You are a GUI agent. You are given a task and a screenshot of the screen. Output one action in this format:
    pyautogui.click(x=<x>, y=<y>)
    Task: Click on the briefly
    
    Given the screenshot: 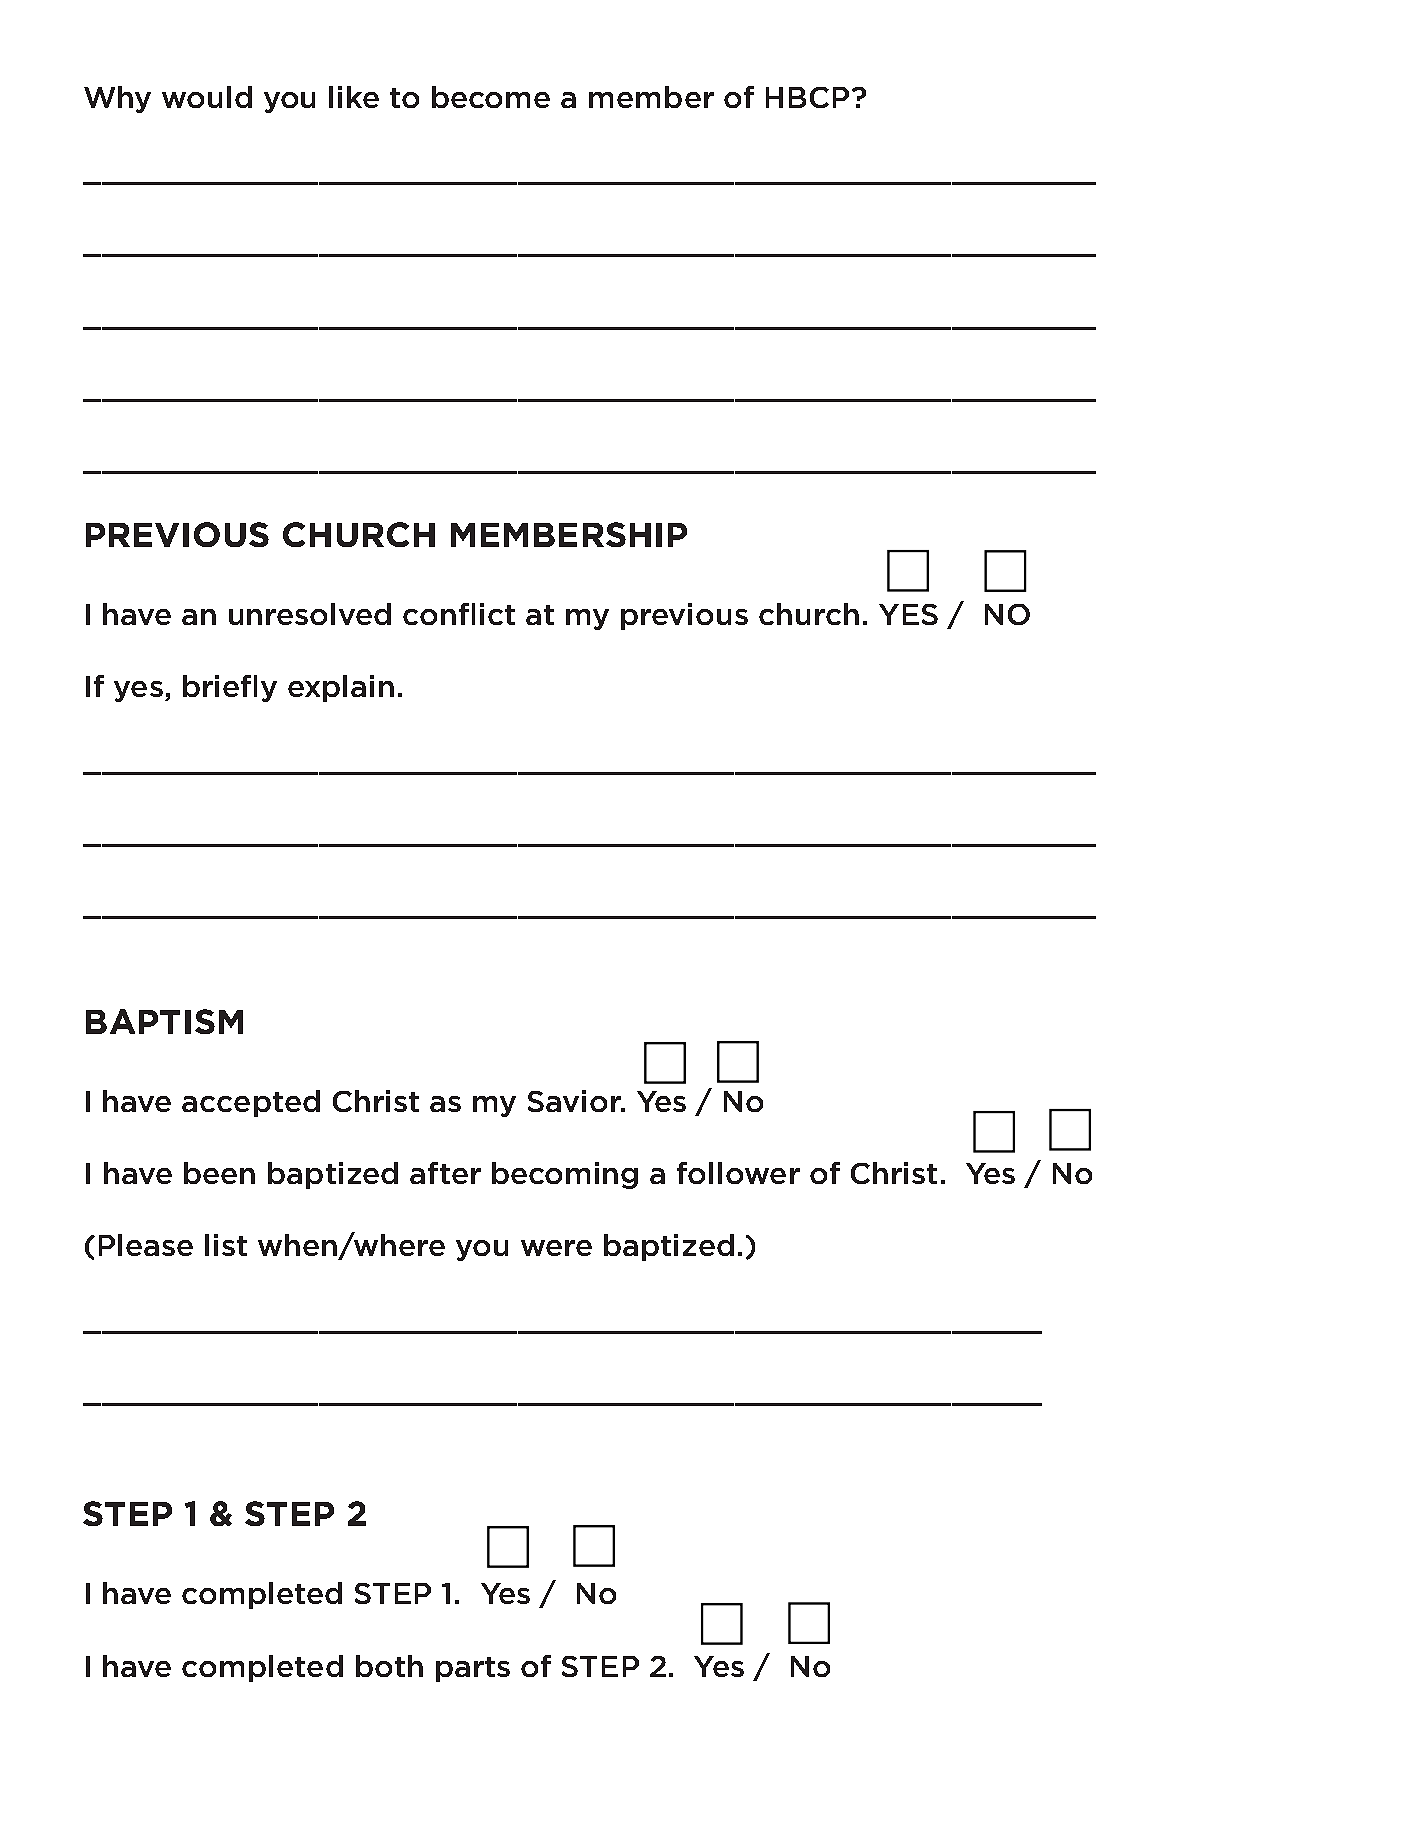 What is the action you would take?
    pyautogui.click(x=230, y=688)
